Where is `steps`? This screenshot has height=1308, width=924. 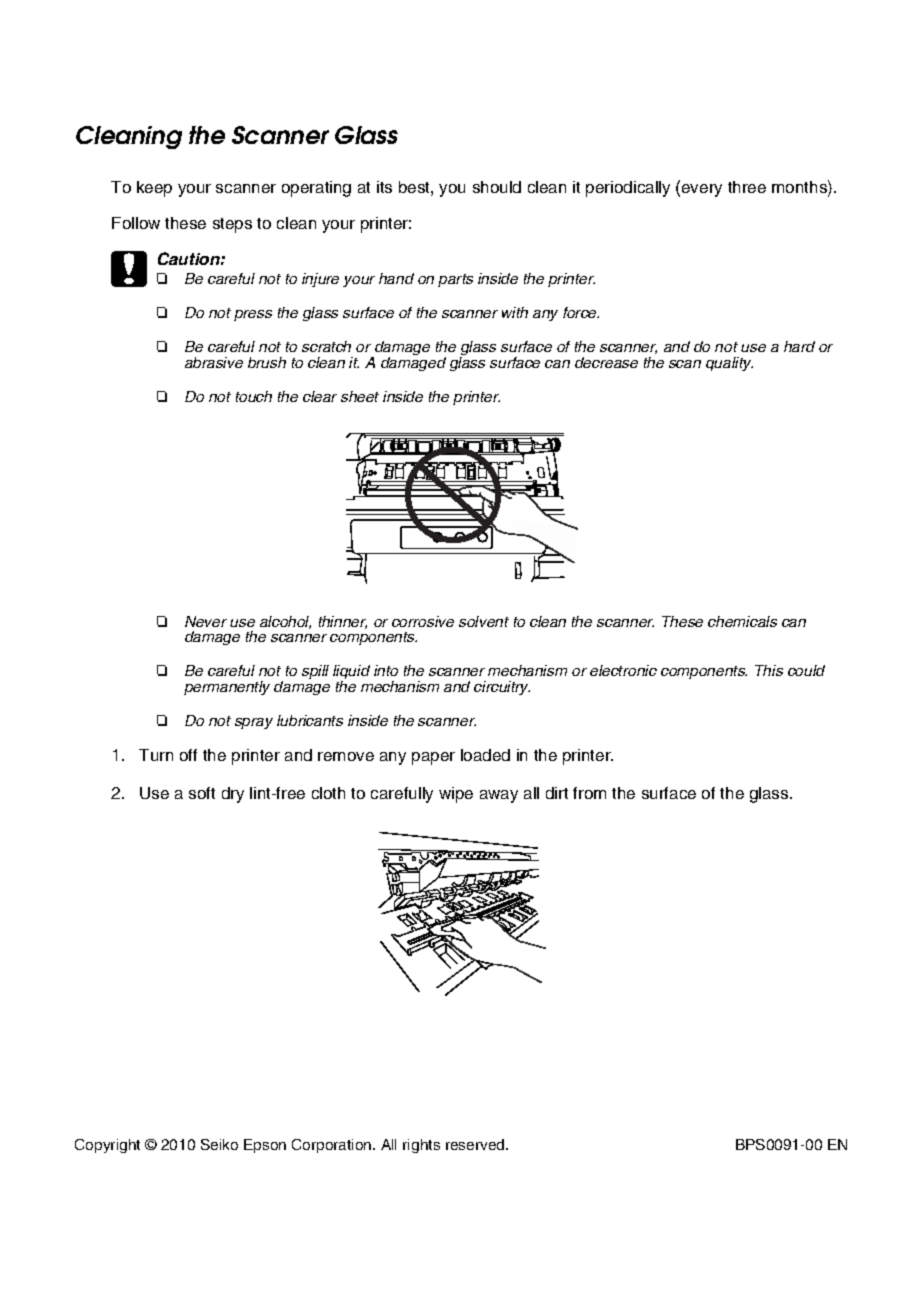 steps is located at coordinates (232, 225).
